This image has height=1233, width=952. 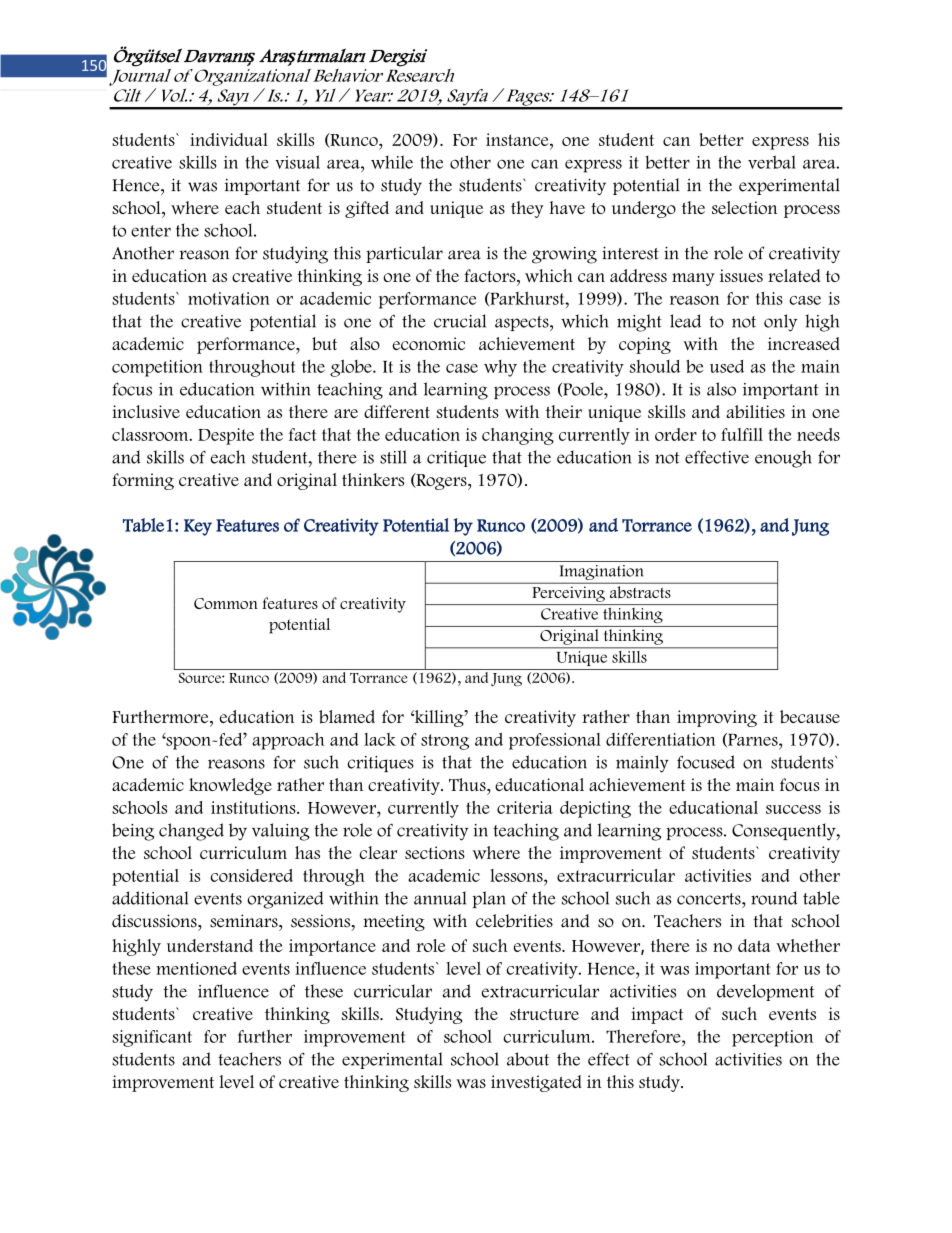 I want to click on approach, so click(x=288, y=741).
